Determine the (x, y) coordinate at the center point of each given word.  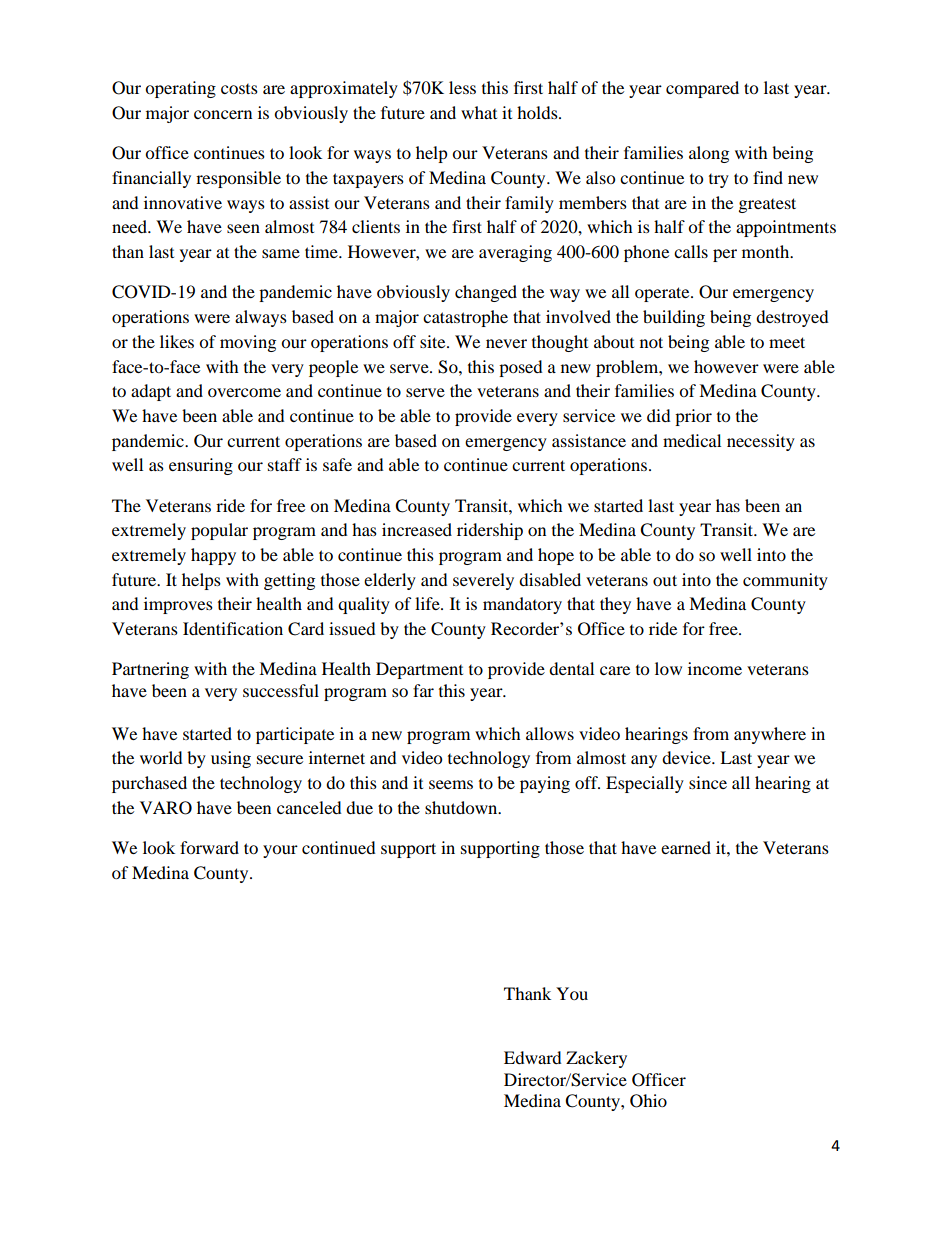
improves (178, 605)
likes (177, 341)
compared (702, 89)
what (479, 112)
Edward (533, 1057)
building (674, 318)
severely (483, 581)
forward (209, 847)
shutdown (462, 807)
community (785, 581)
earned (686, 847)
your (280, 851)
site (434, 341)
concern (223, 114)
